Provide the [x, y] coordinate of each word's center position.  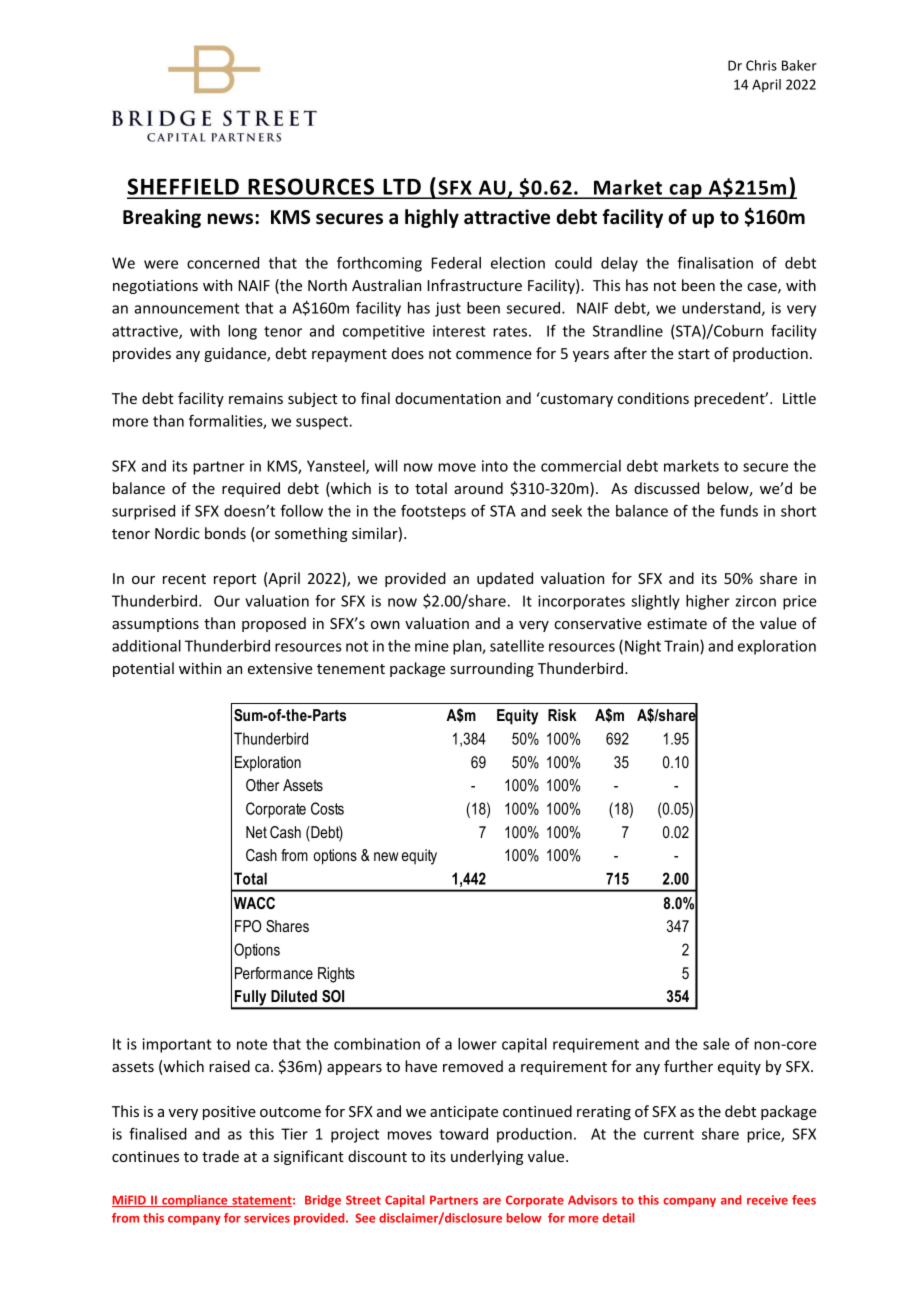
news [232, 219]
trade [220, 1156]
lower [477, 1044]
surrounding [492, 669]
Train [682, 647]
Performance [274, 973]
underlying [487, 1157]
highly [432, 218]
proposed [274, 624]
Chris [761, 65]
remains [256, 398]
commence [494, 355]
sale [716, 1044]
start [694, 354]
